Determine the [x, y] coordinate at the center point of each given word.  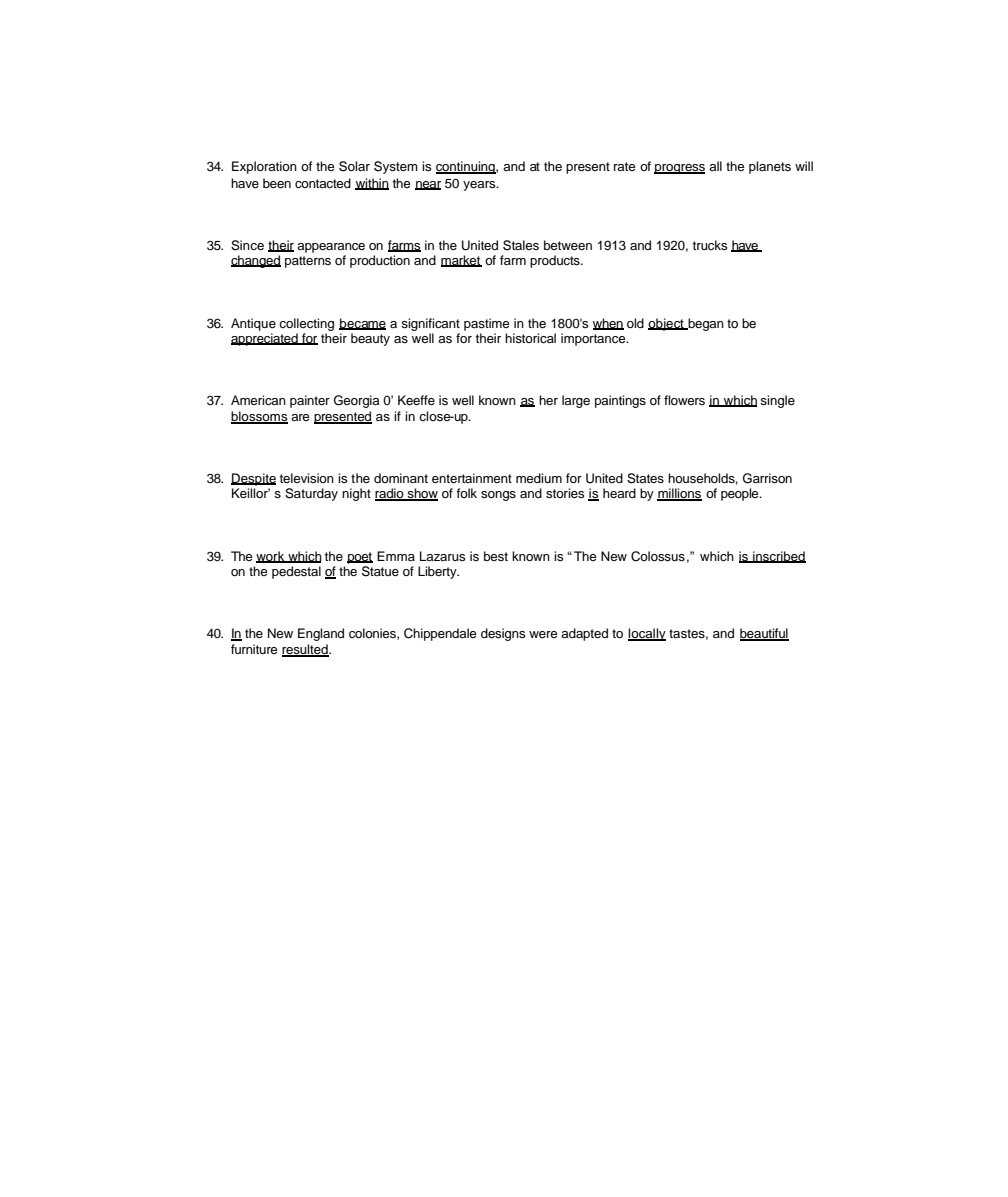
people [741, 494]
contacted [323, 183]
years [480, 186]
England [321, 634]
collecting [306, 324]
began [705, 324]
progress [679, 169]
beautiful [764, 634]
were [543, 634]
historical [530, 338]
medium [539, 478]
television [307, 478]
